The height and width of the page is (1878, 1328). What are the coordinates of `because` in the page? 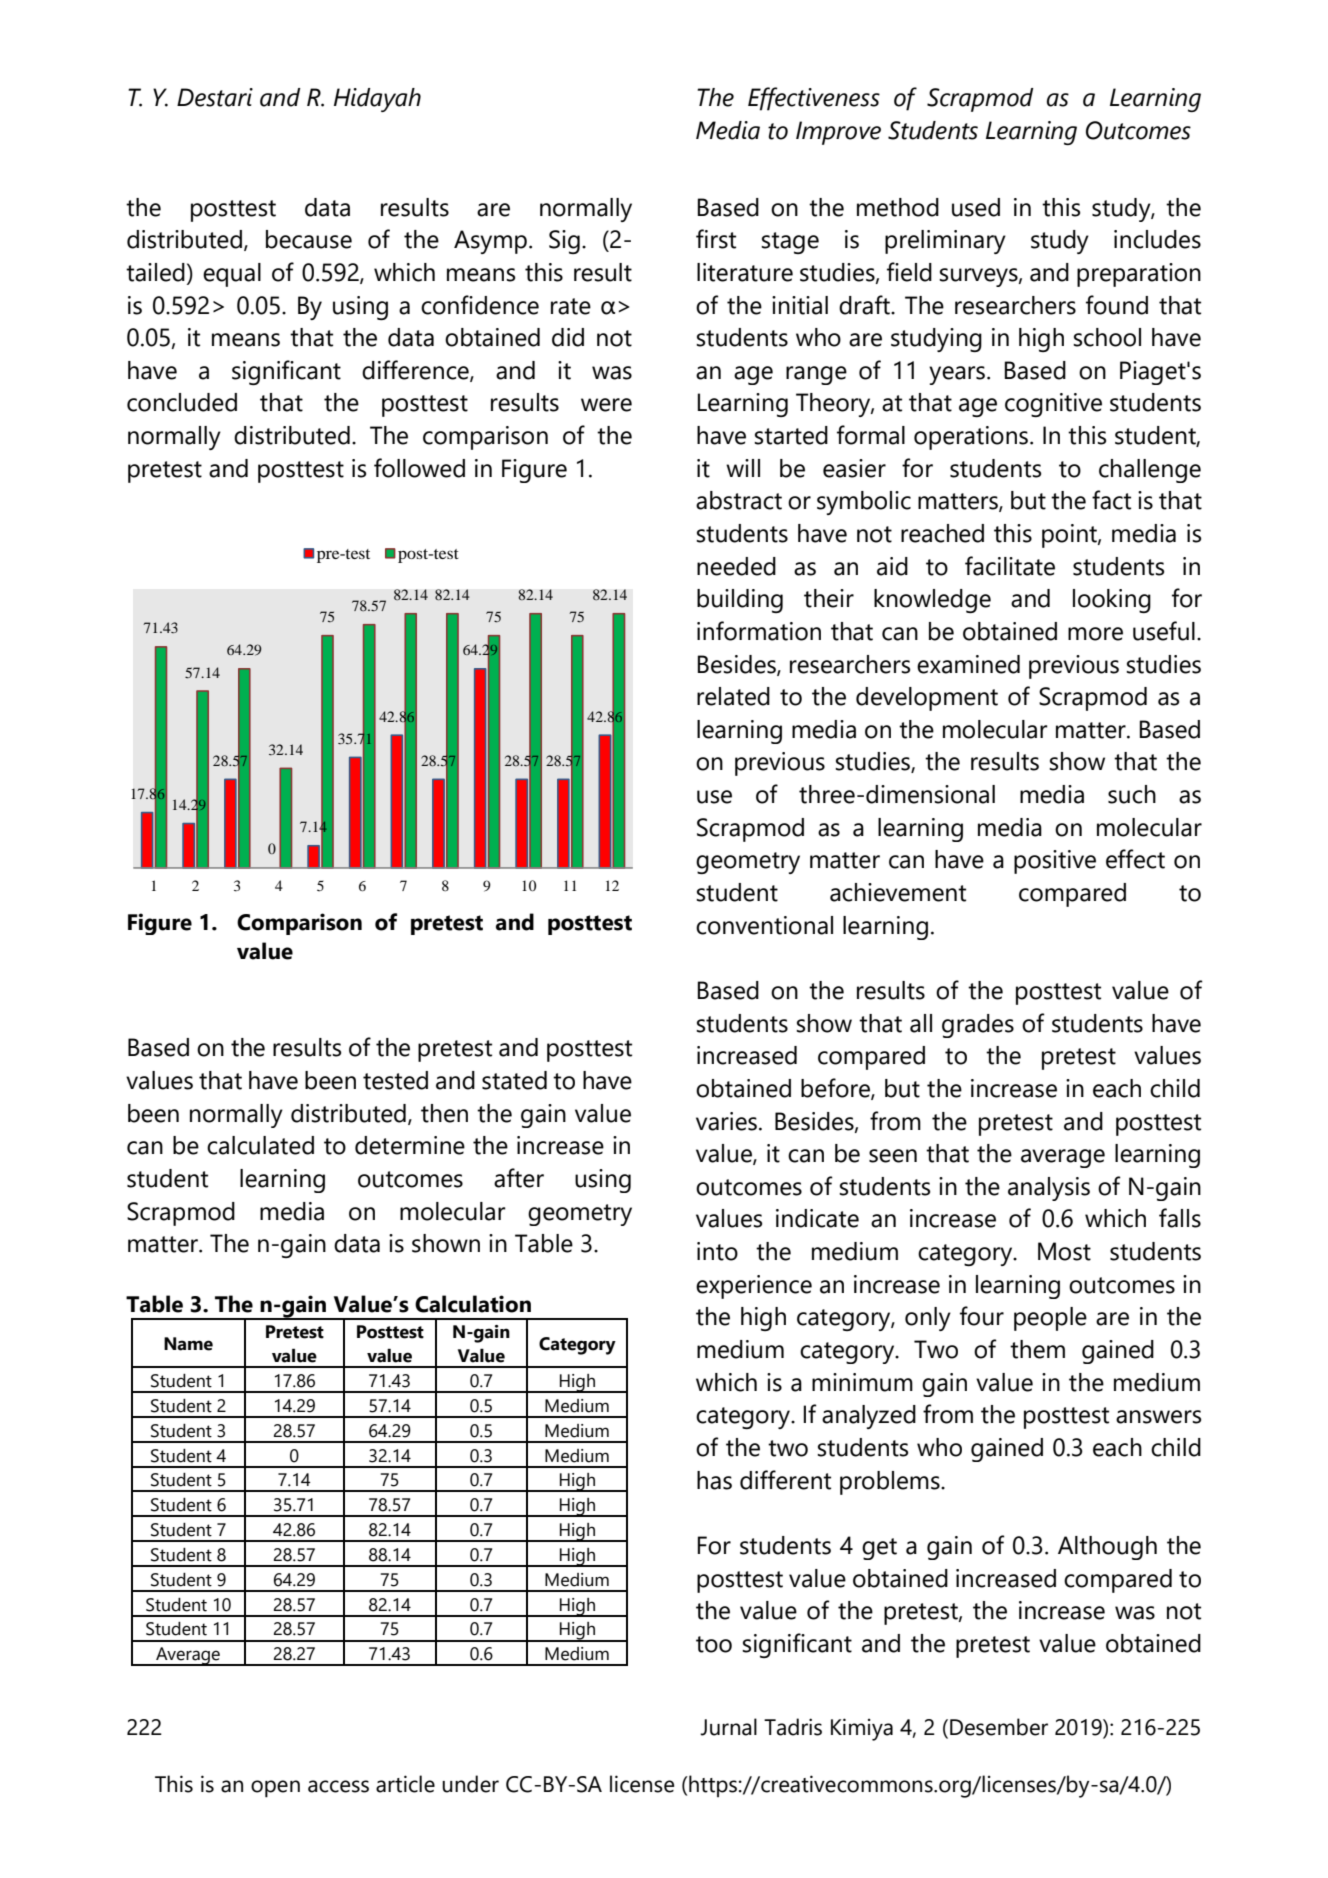 It's located at (309, 239).
